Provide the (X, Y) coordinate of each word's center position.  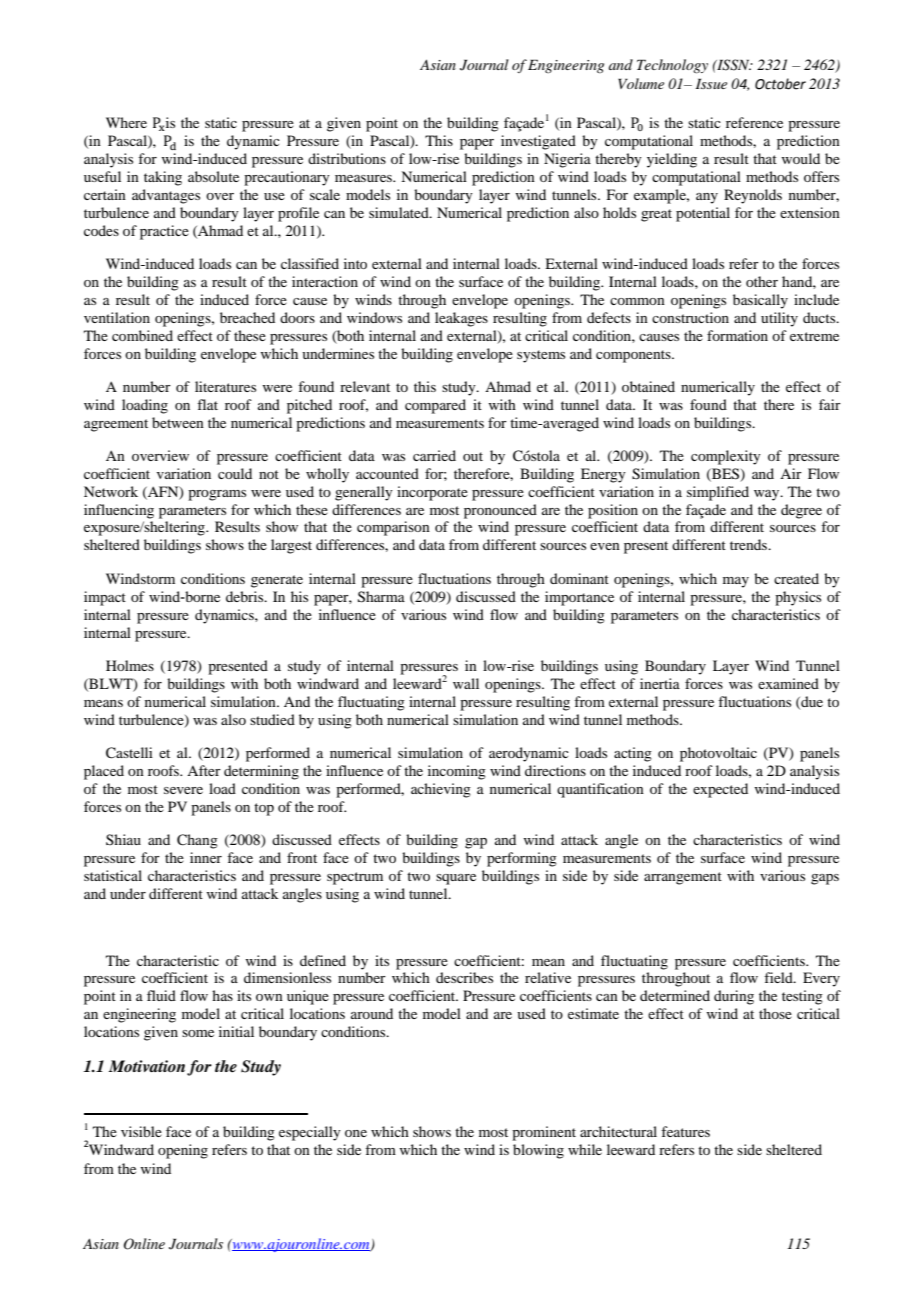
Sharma (381, 597)
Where (126, 122)
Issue (711, 83)
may (736, 582)
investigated (538, 142)
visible (141, 1131)
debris (246, 596)
